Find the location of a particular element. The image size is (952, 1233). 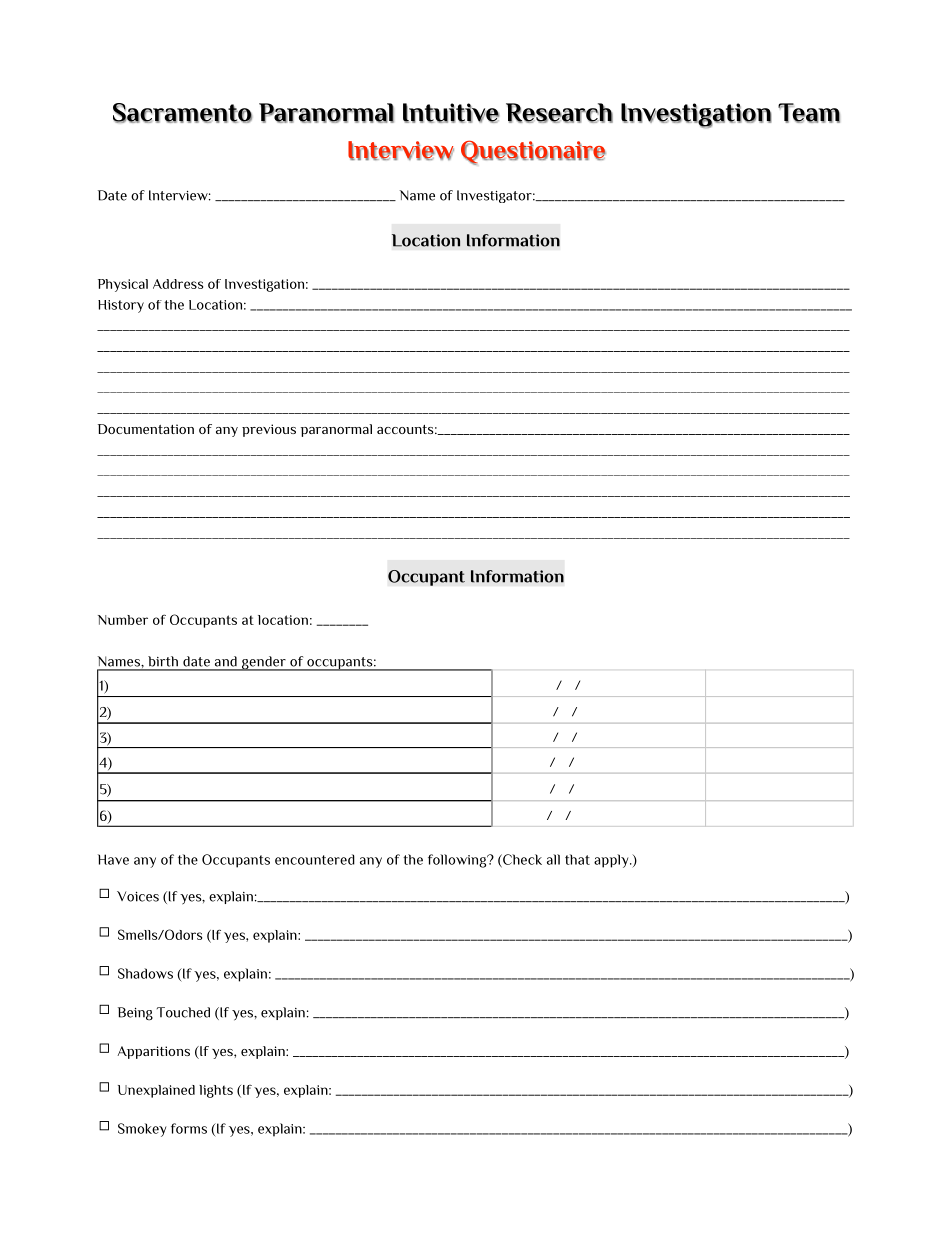

Sacramento is located at coordinates (182, 113).
